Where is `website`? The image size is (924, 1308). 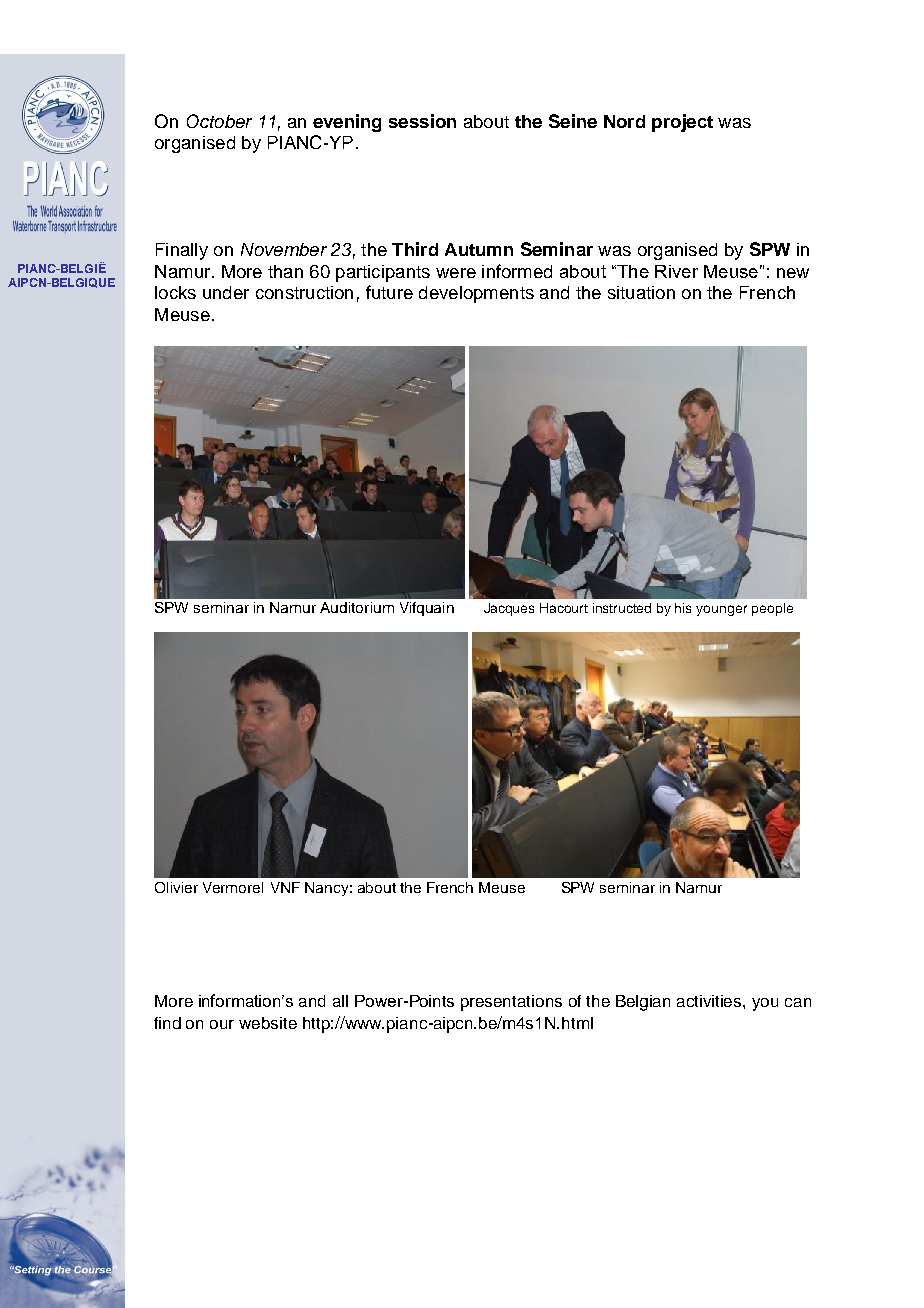
website is located at coordinates (268, 1023).
